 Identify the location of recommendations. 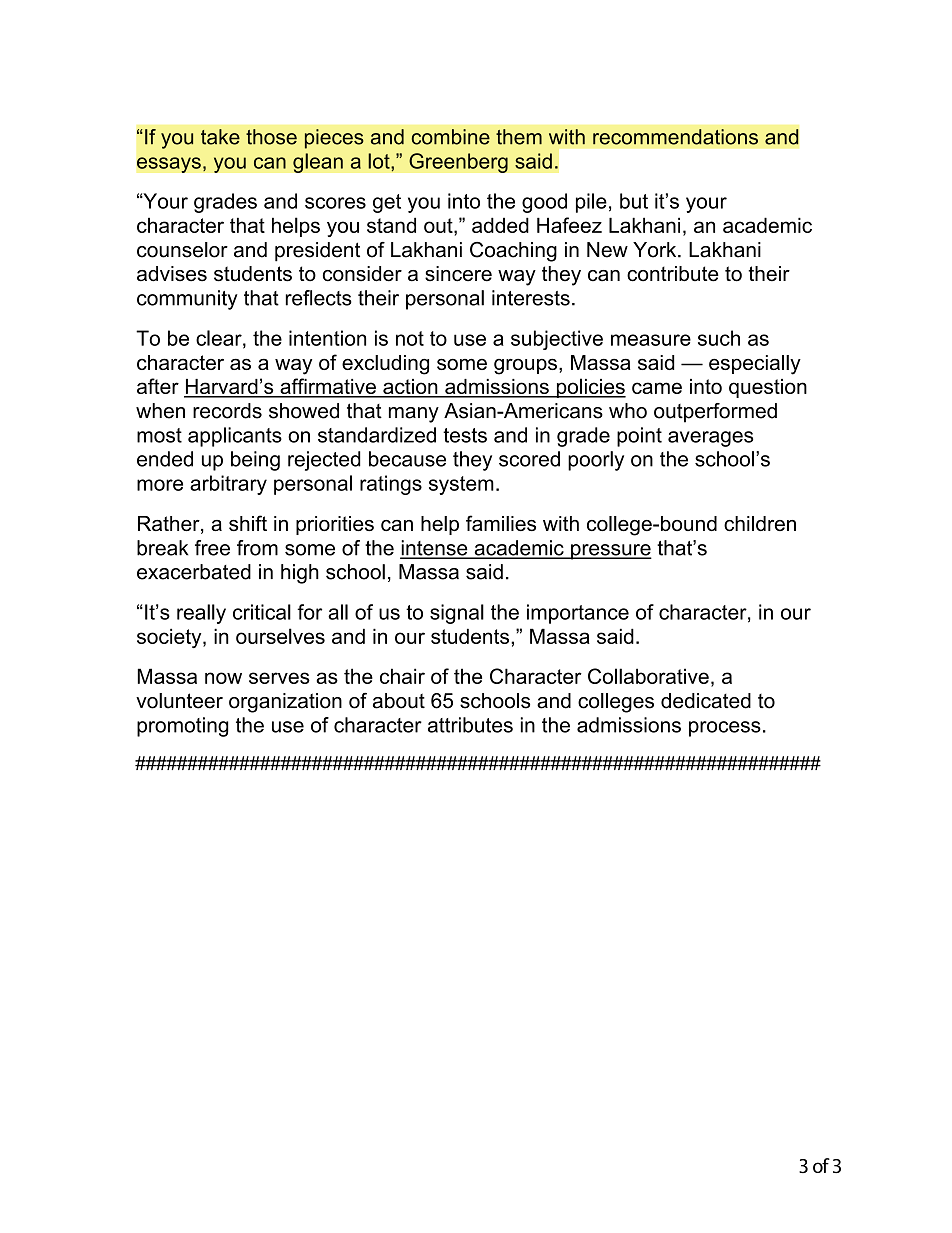
(675, 137).
